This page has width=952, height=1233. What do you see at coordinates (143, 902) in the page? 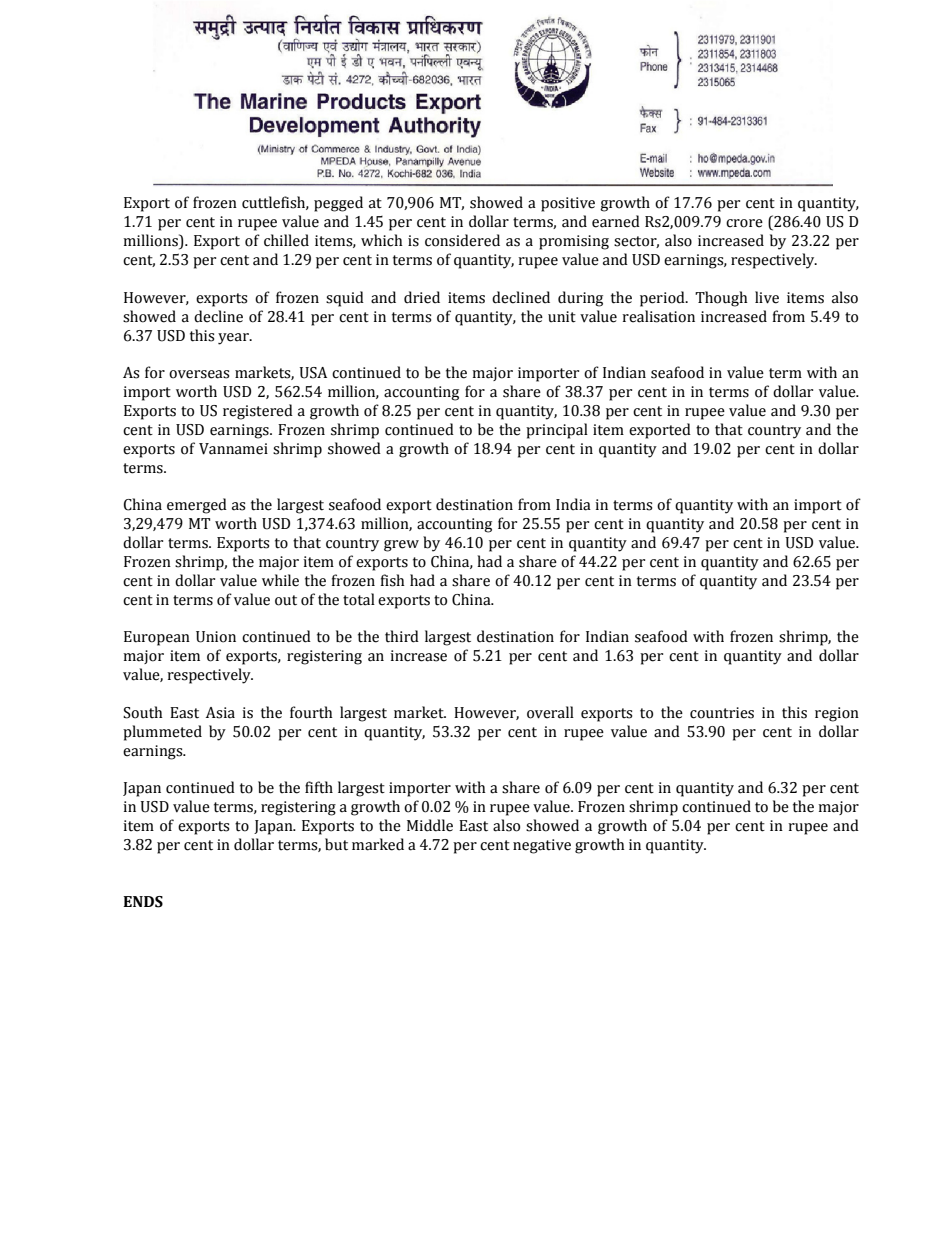
I see `ENDS` at bounding box center [143, 902].
